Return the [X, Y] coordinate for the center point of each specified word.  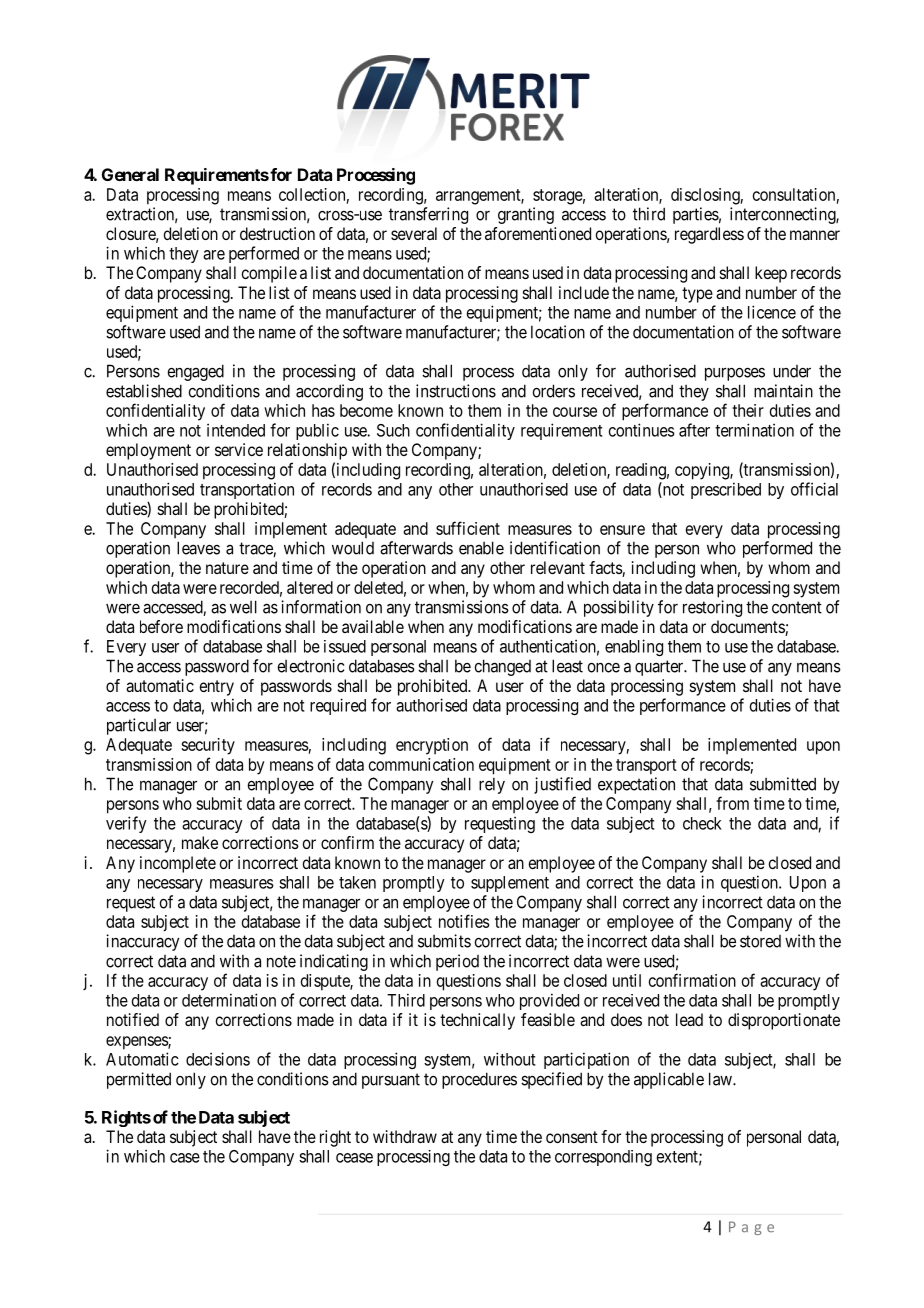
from [732, 803]
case [185, 1158]
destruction [277, 233]
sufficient [468, 528]
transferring [428, 215]
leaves [198, 548]
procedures [479, 1080]
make [200, 842]
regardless [709, 235]
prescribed [726, 490]
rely [492, 785]
